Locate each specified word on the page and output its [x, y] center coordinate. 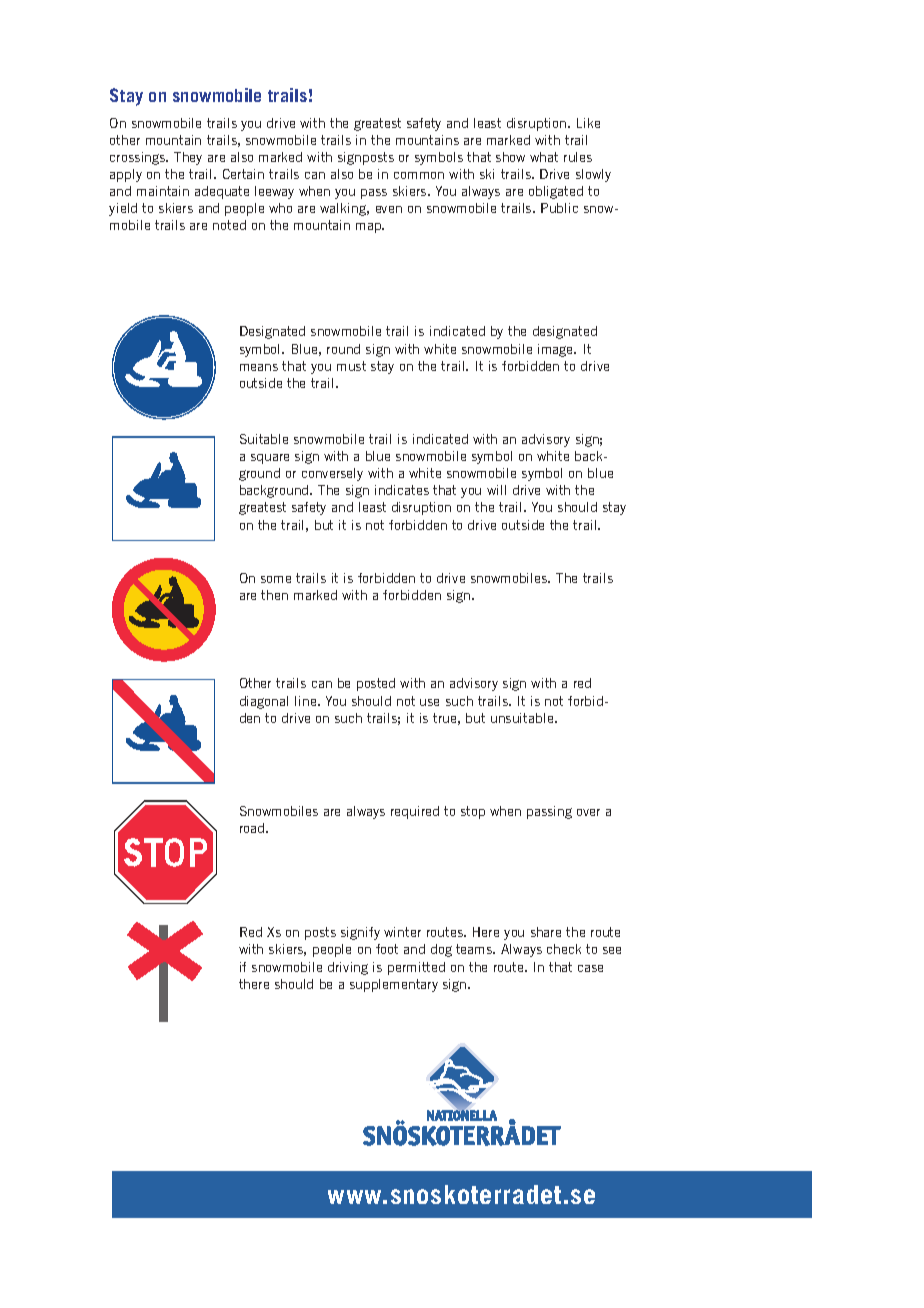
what [544, 157]
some [276, 579]
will [496, 490]
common [419, 175]
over [588, 812]
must [351, 366]
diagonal [264, 702]
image [557, 350]
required [415, 812]
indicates [402, 490]
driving [348, 968]
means [259, 367]
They [188, 158]
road [253, 828]
